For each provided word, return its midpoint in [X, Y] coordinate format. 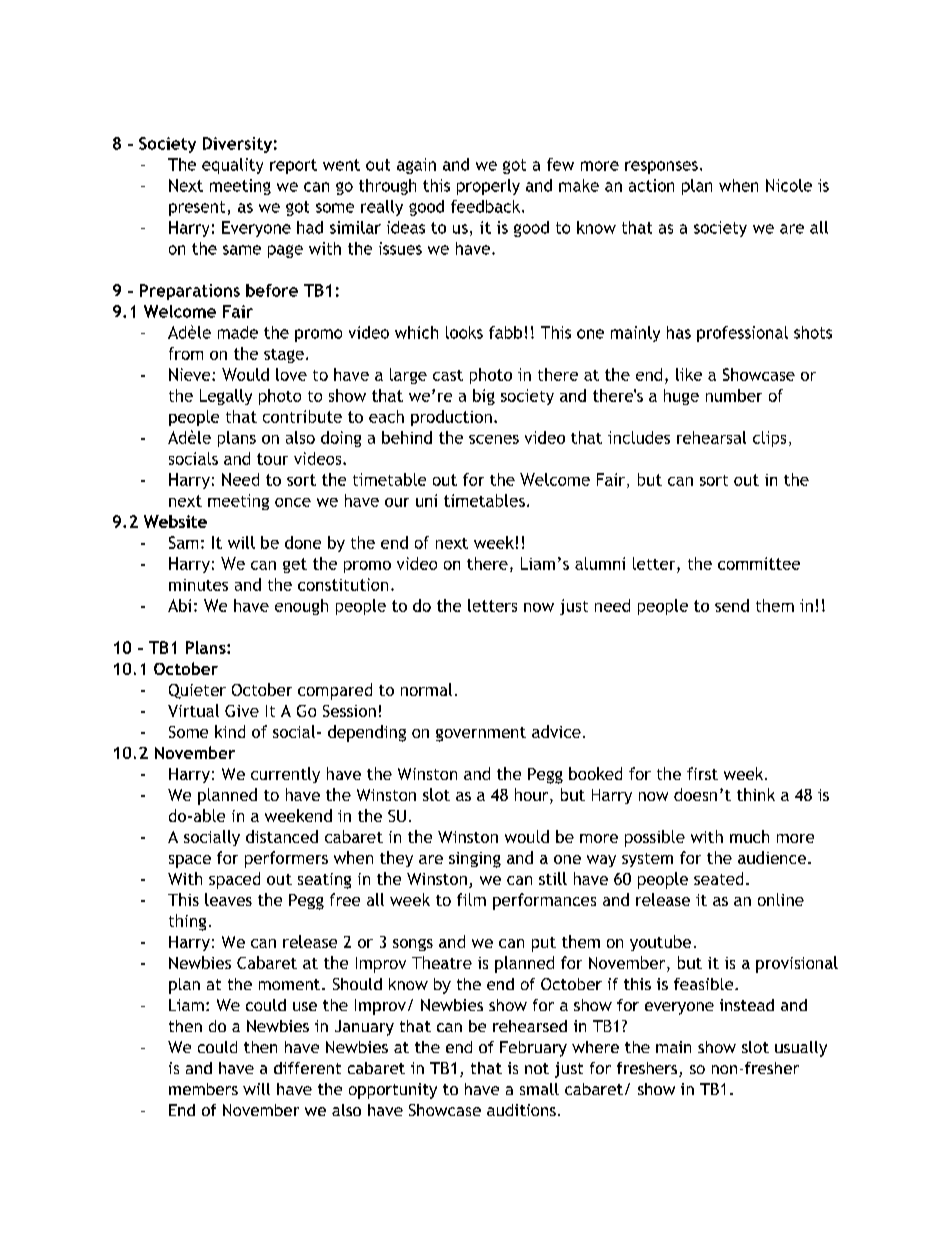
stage [284, 356]
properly [488, 187]
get [295, 565]
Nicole [789, 185]
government [481, 734]
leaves [228, 899]
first [702, 773]
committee [759, 563]
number [734, 395]
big [484, 397]
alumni [600, 563]
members [203, 1089]
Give [242, 711]
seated [718, 878]
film [471, 899]
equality [232, 166]
